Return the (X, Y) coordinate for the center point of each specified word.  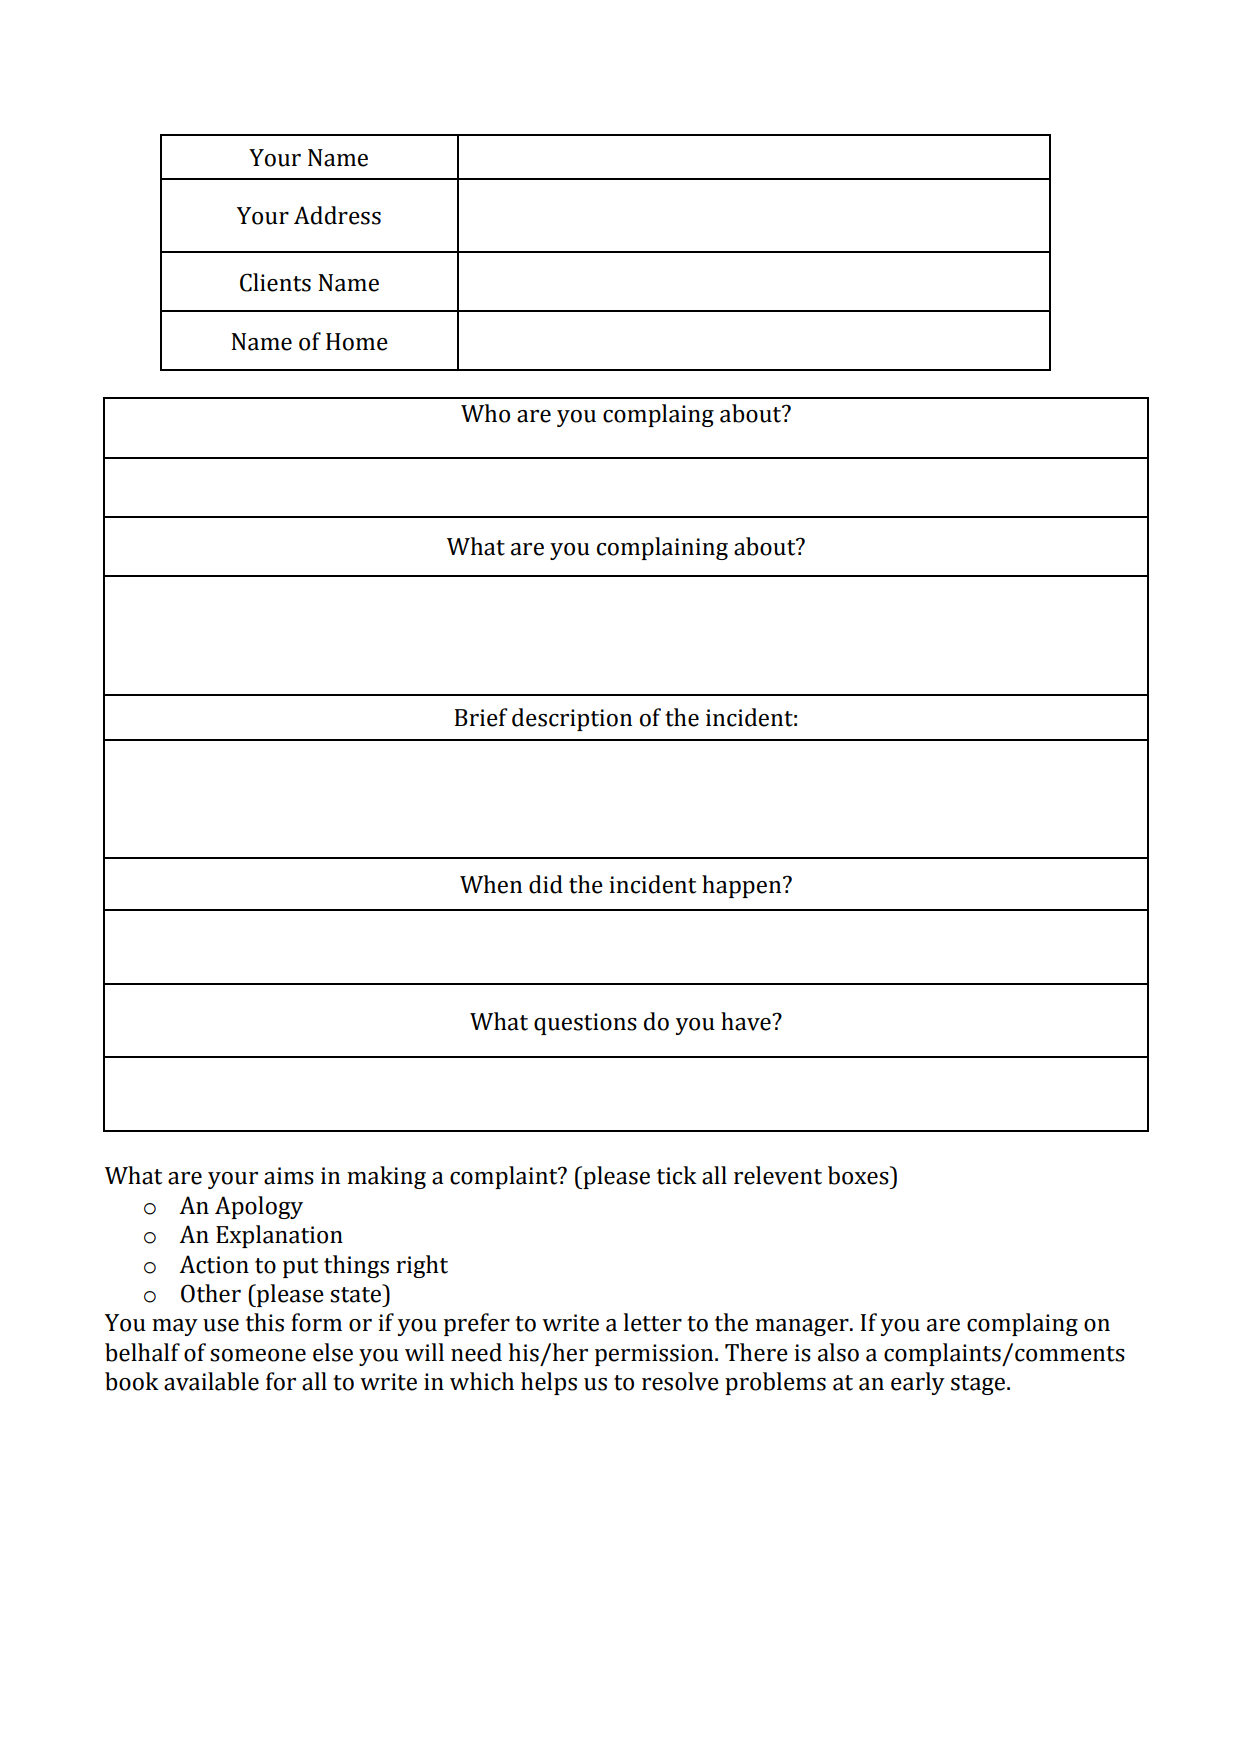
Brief (481, 717)
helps (549, 1383)
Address (337, 215)
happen (743, 886)
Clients (275, 282)
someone (258, 1355)
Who (485, 413)
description (572, 719)
